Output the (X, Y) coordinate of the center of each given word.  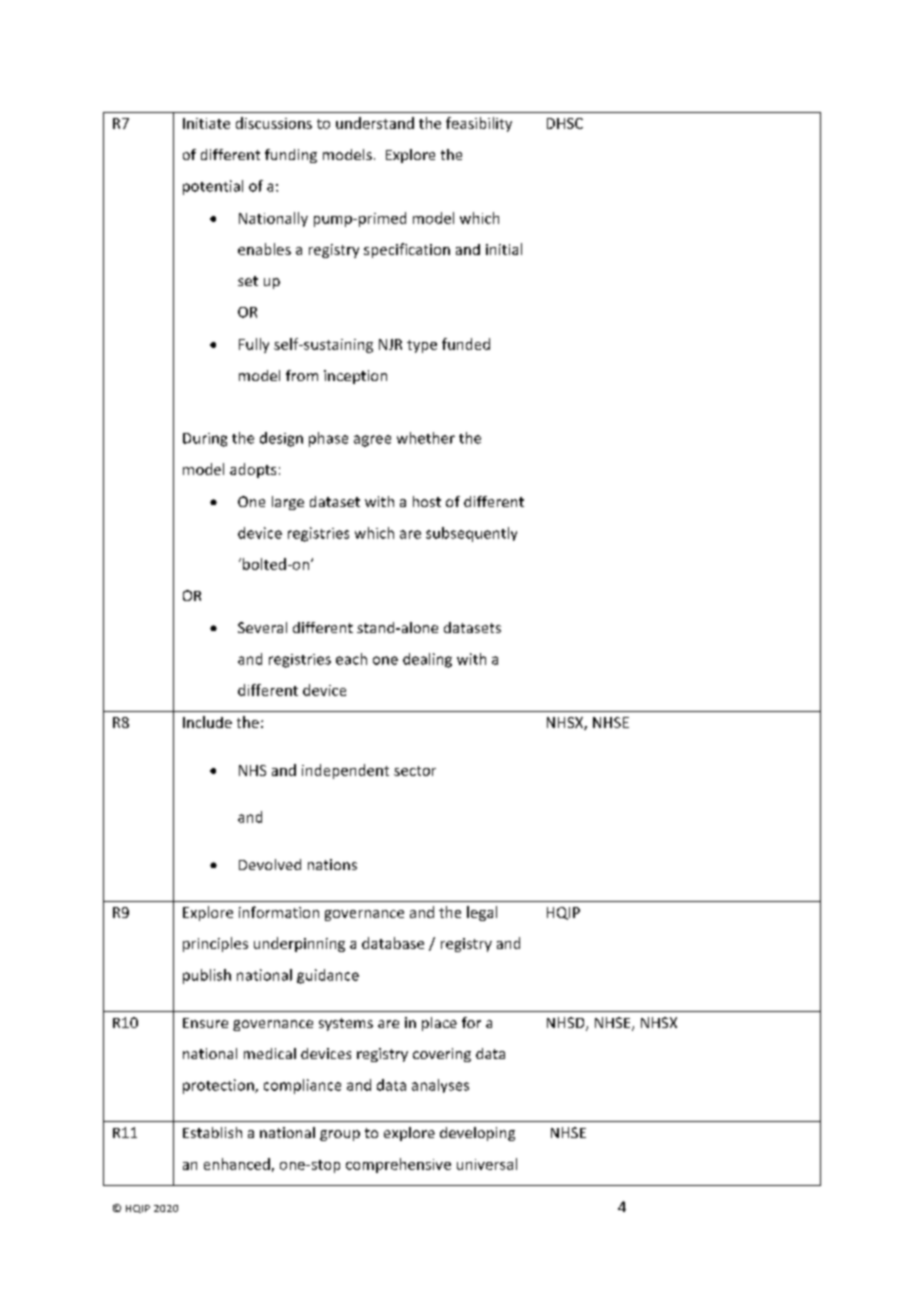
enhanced (237, 1164)
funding (291, 156)
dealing (427, 660)
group (340, 1135)
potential (213, 187)
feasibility (479, 124)
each (351, 659)
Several (262, 627)
